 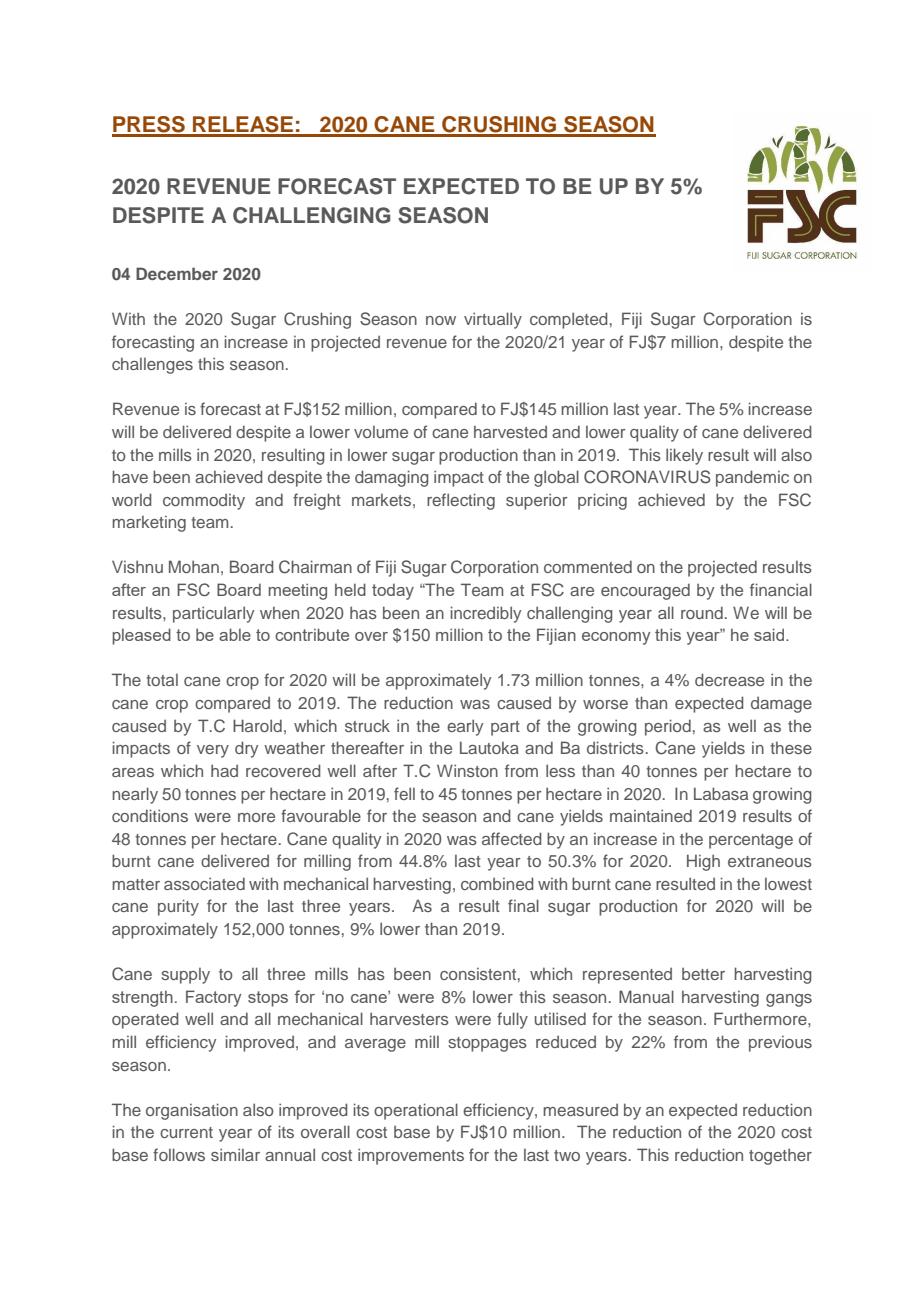 I want to click on associated, so click(x=204, y=883).
